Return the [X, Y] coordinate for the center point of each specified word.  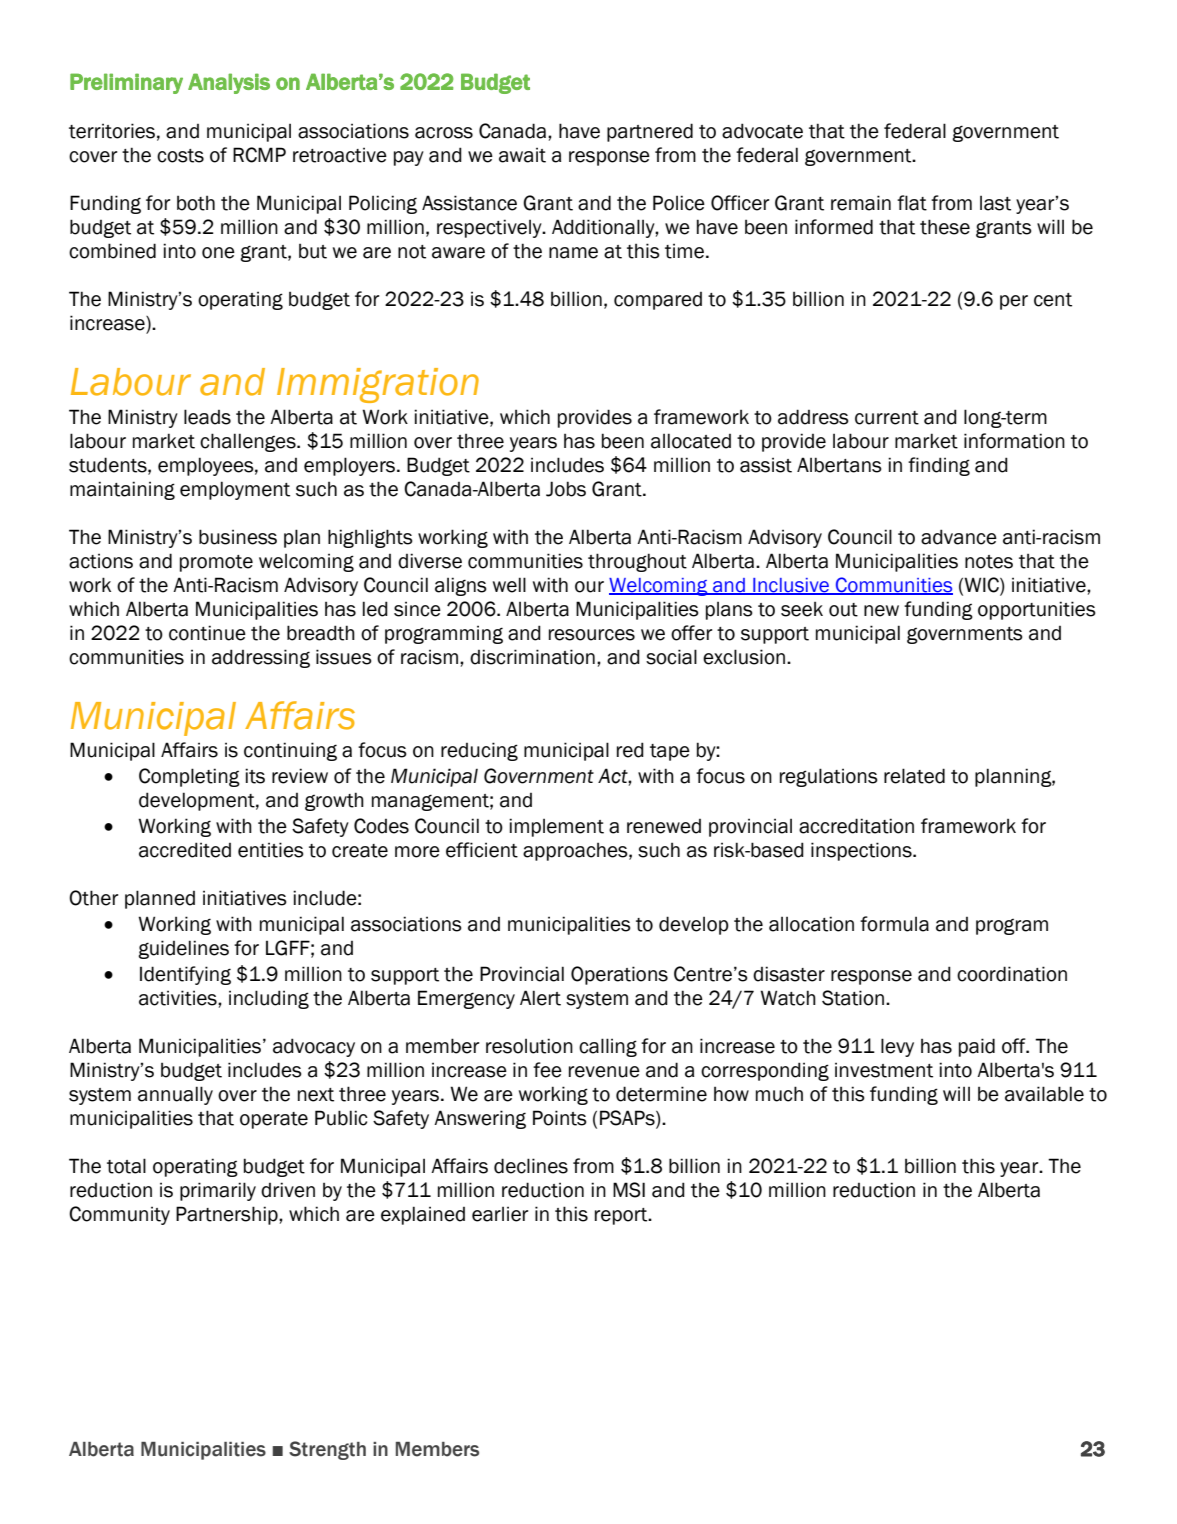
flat [912, 203]
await [522, 155]
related [914, 776]
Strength [327, 1450]
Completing [189, 777]
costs [180, 156]
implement [556, 827]
